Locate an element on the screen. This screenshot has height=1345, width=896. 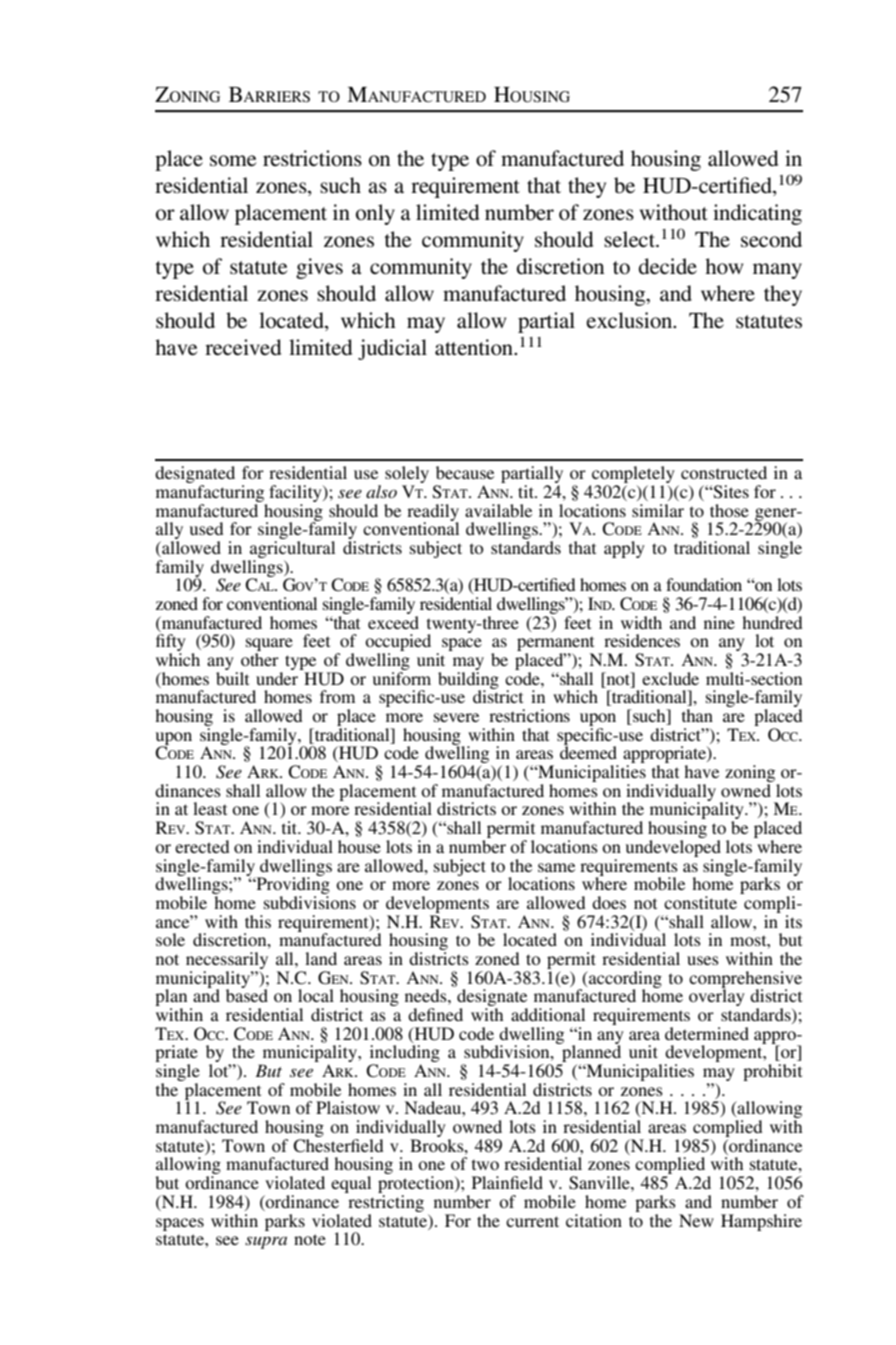
supra is located at coordinates (266, 1242).
